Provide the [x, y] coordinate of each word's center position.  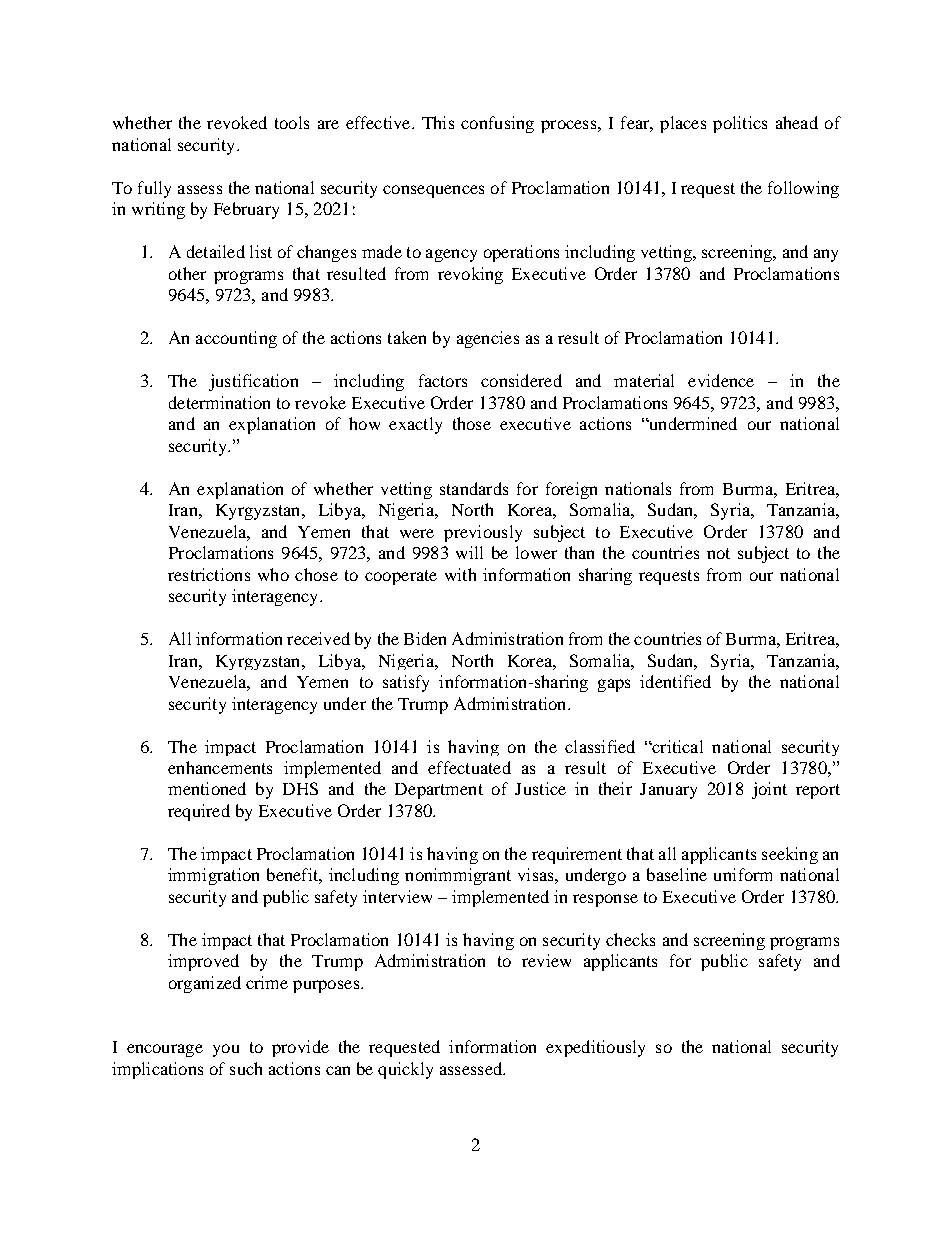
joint [769, 790]
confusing [497, 124]
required [199, 812]
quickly [405, 1070]
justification [253, 382]
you [226, 1050]
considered [521, 380]
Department [439, 791]
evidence [721, 380]
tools [292, 122]
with [460, 574]
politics [740, 124]
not [718, 553]
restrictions [209, 574]
